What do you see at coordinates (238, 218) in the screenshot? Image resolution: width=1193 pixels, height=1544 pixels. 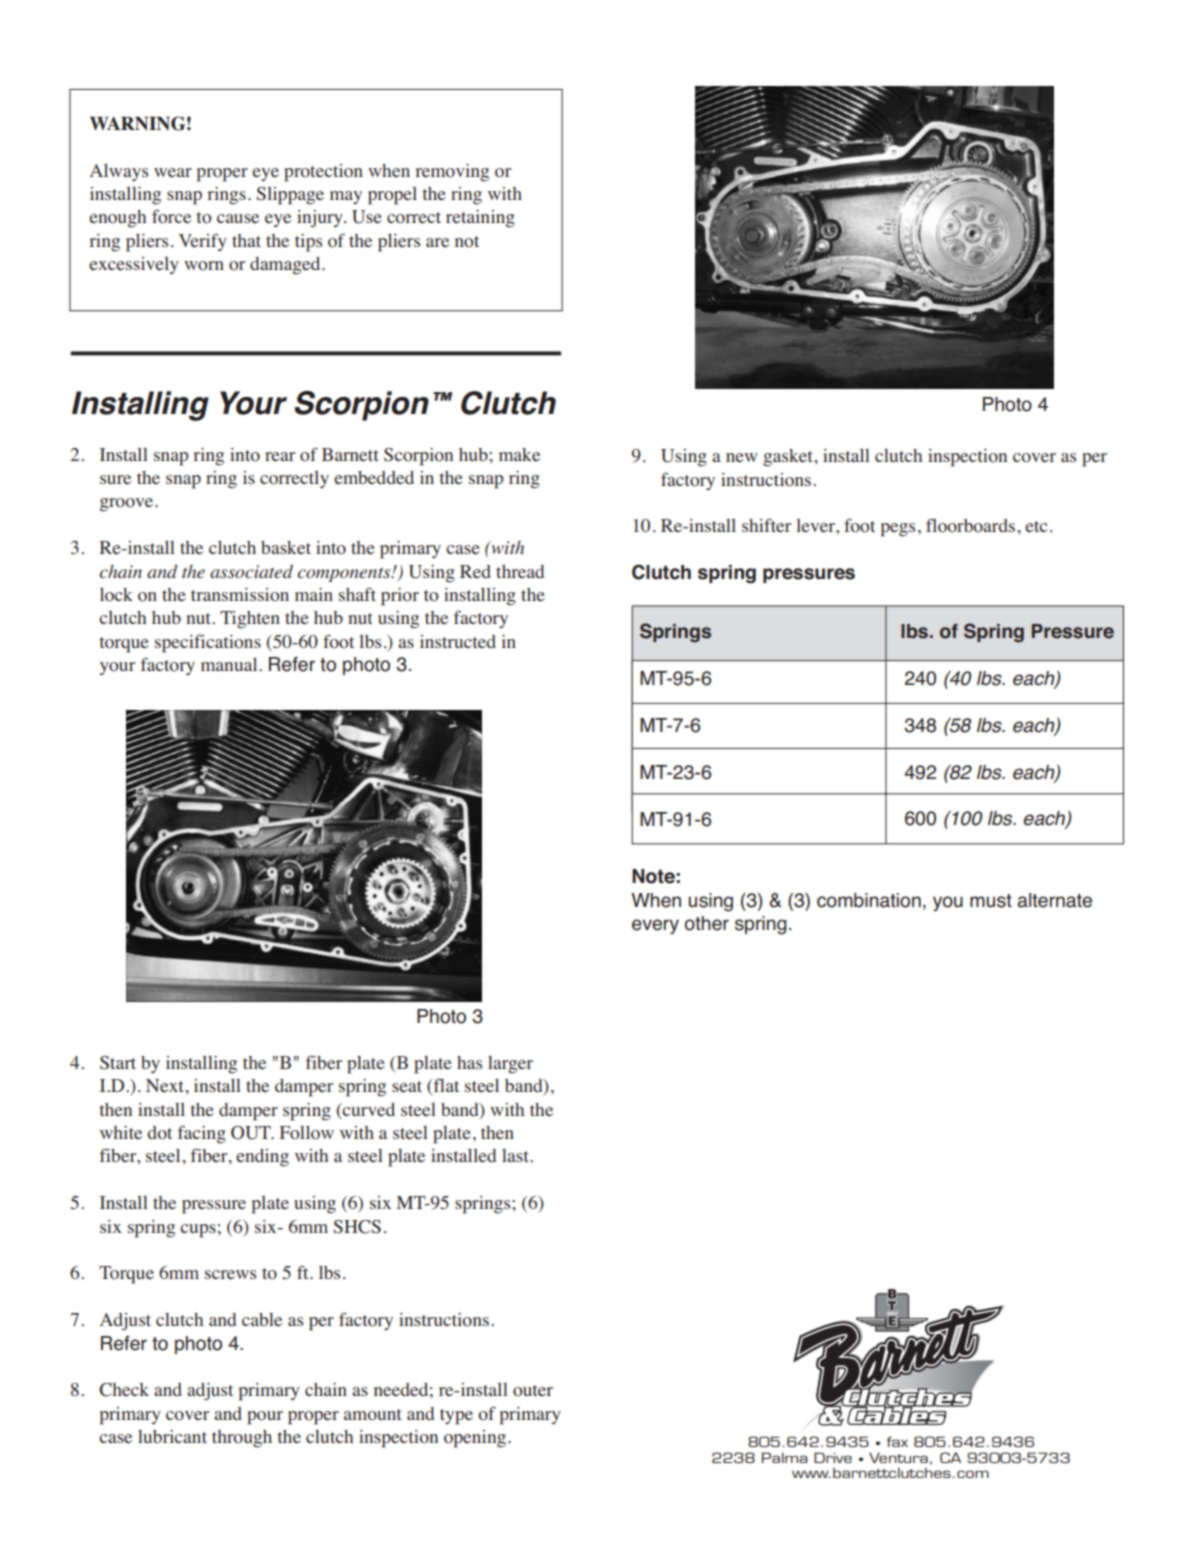 I see `cause` at bounding box center [238, 218].
